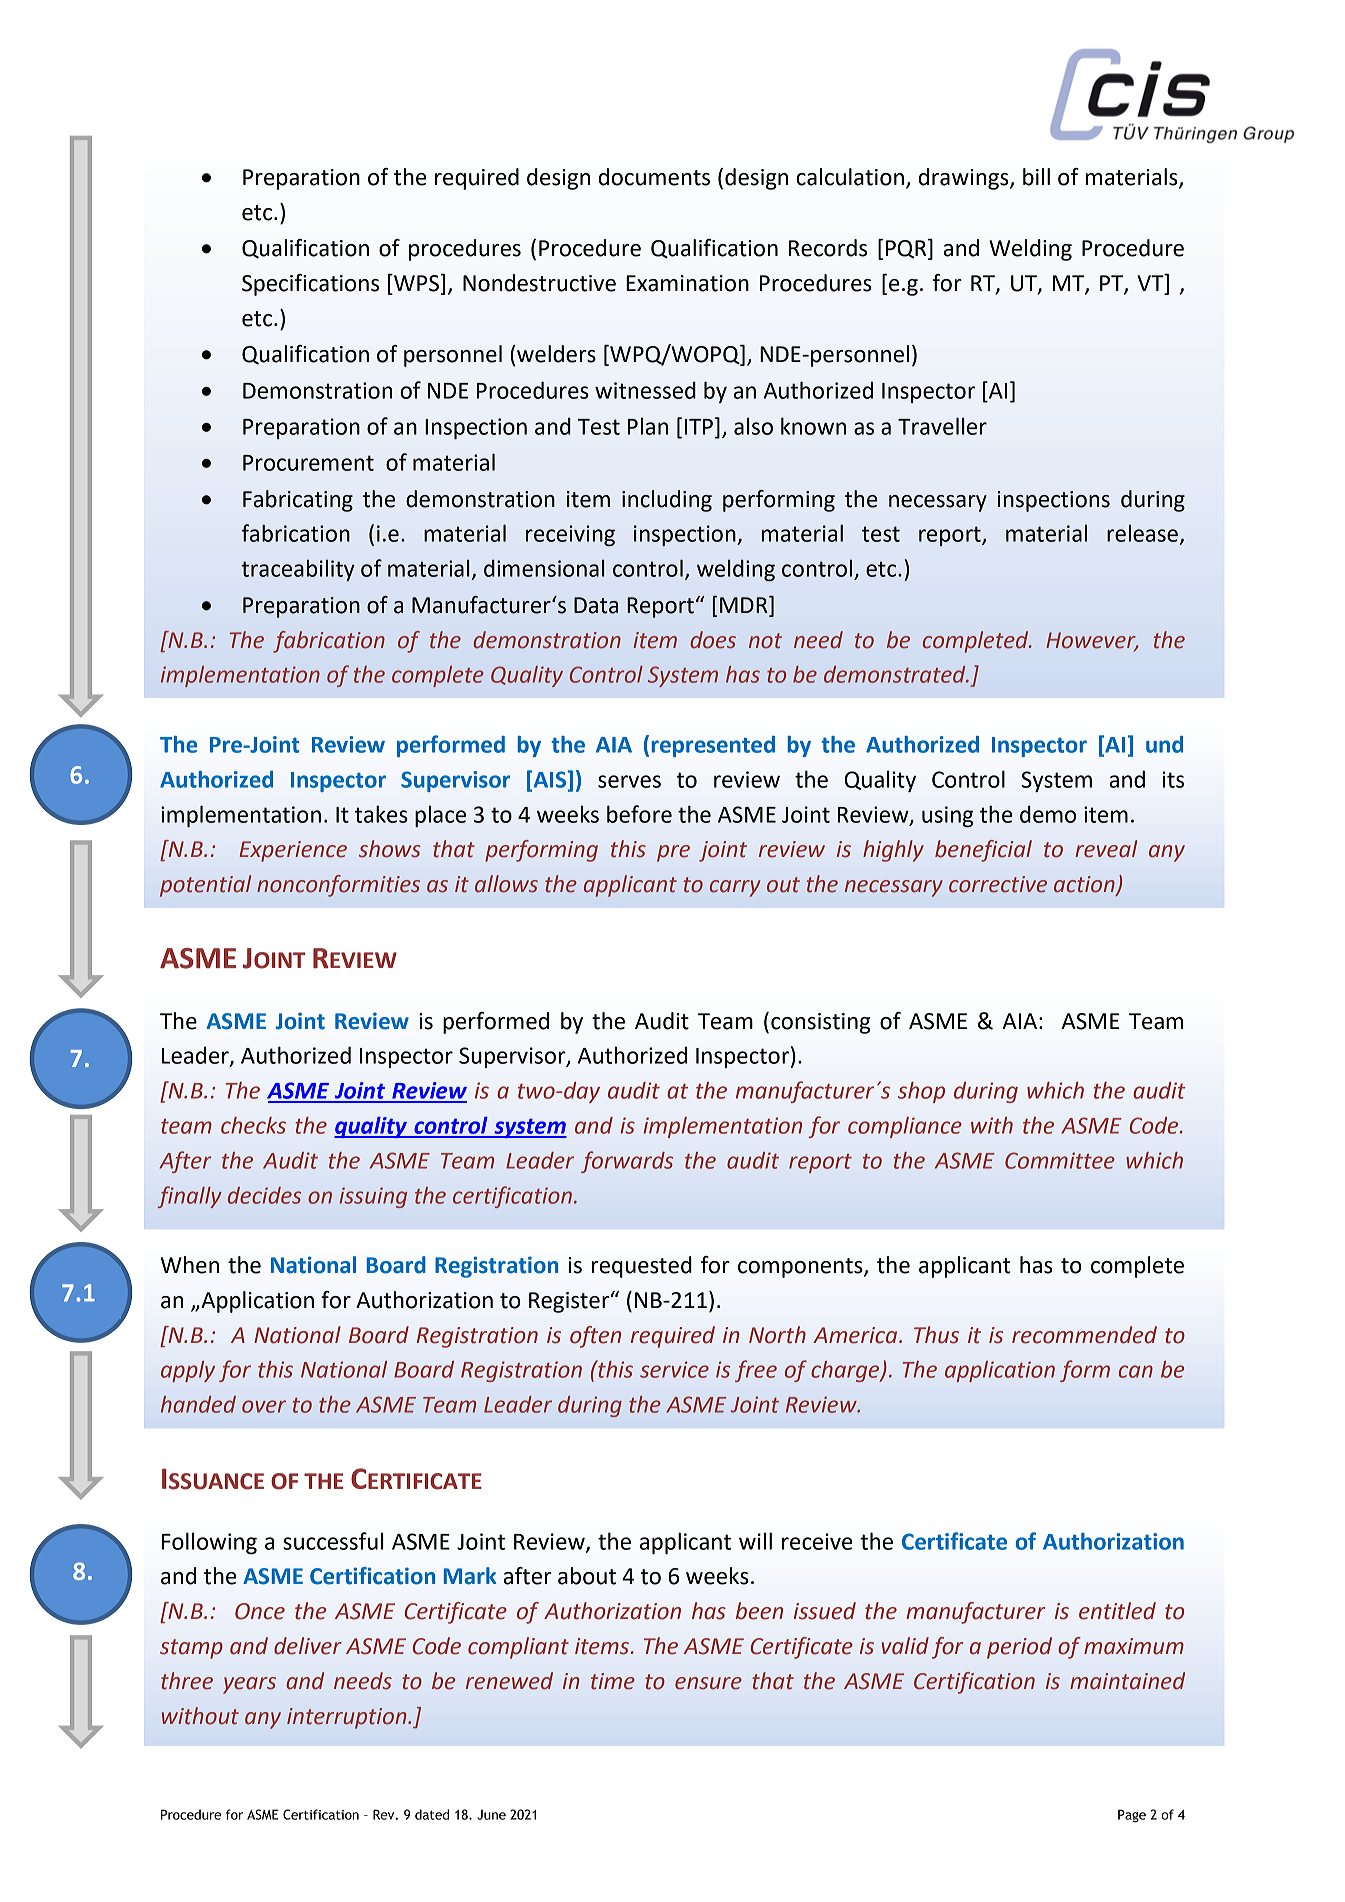  I want to click on documents, so click(654, 177).
